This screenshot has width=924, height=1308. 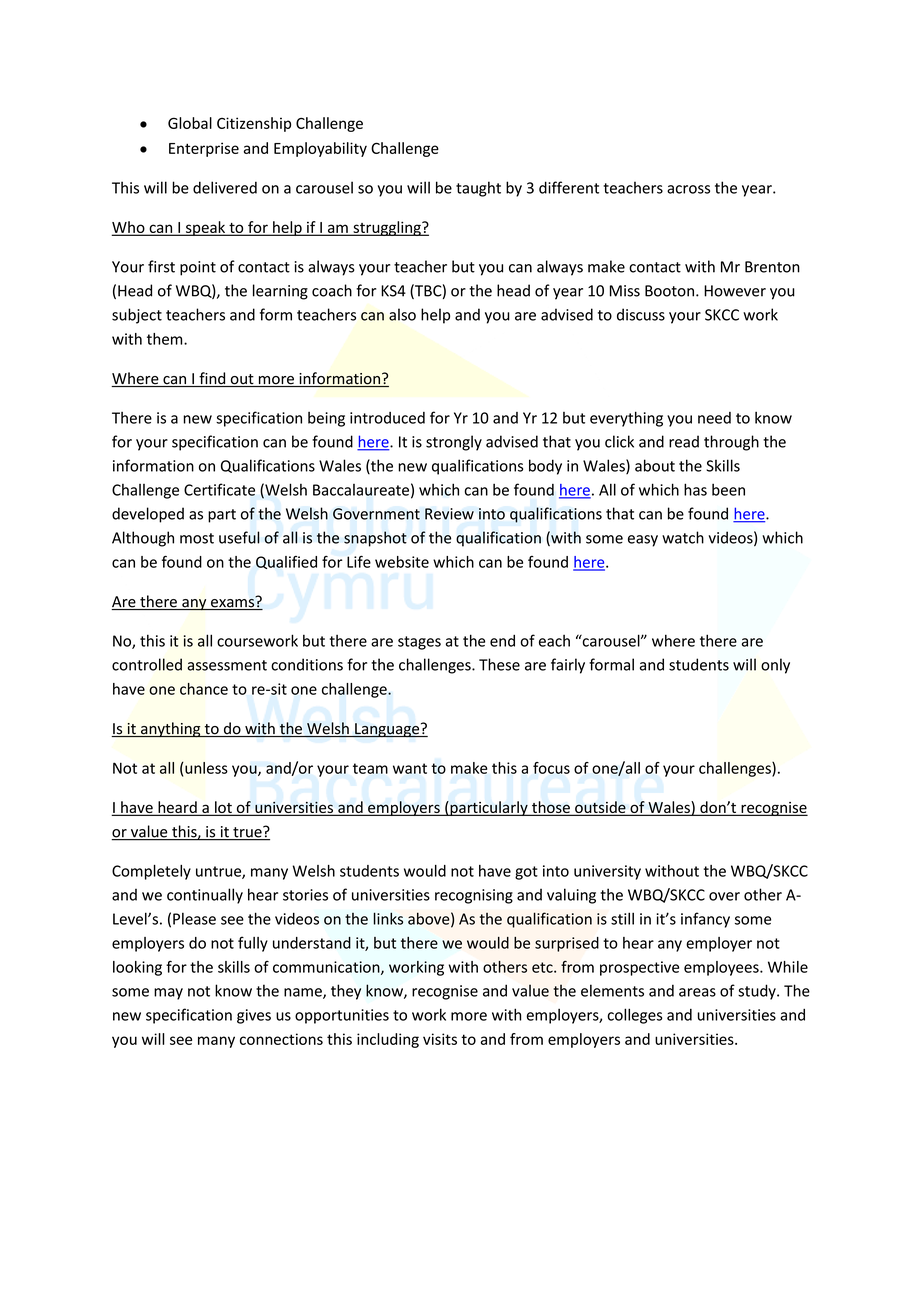 I want to click on strongly, so click(x=454, y=443).
